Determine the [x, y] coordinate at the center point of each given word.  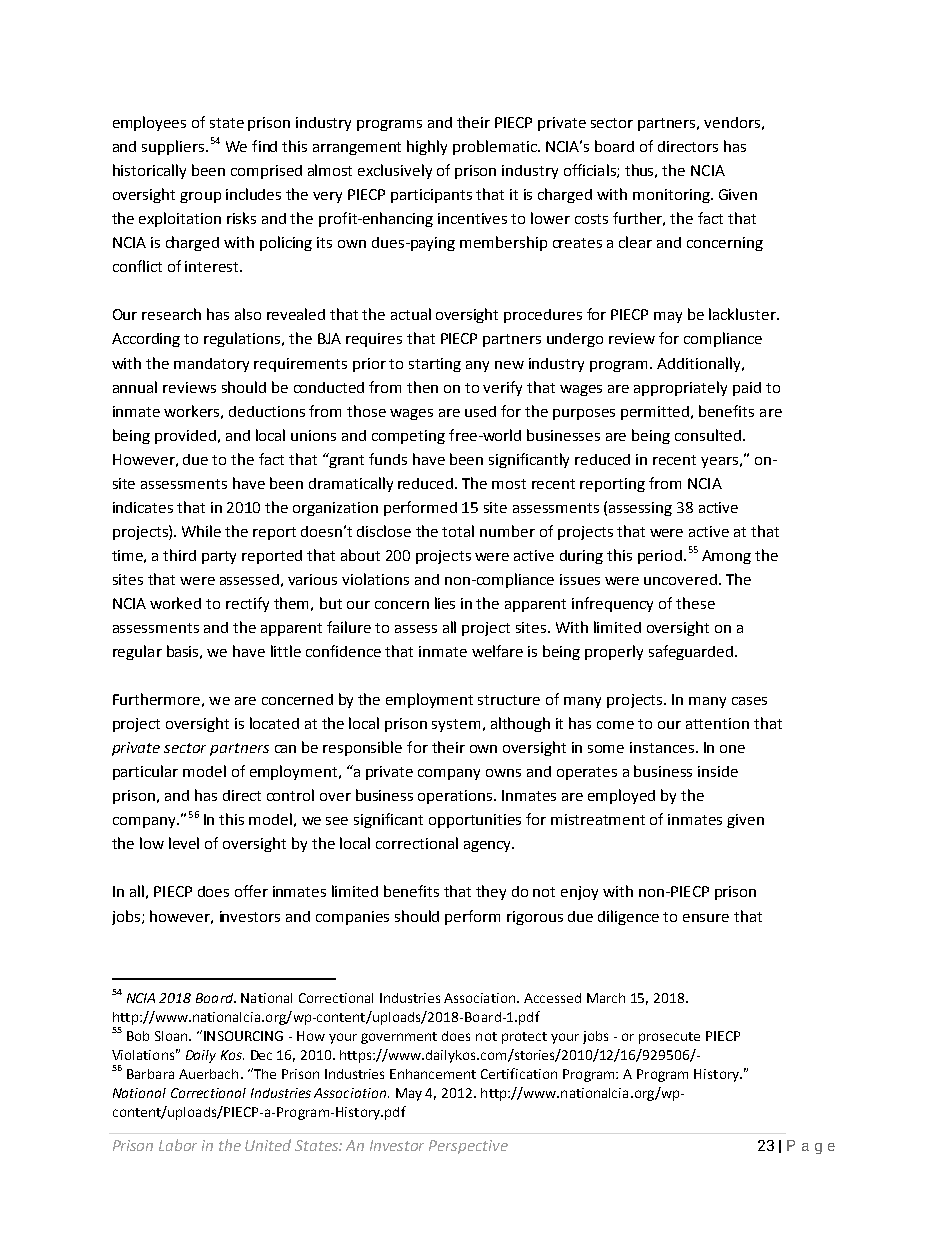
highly [427, 147]
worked [175, 603]
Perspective [468, 1147]
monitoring [672, 196]
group [200, 197]
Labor [178, 1145]
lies [445, 603]
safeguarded [691, 652]
